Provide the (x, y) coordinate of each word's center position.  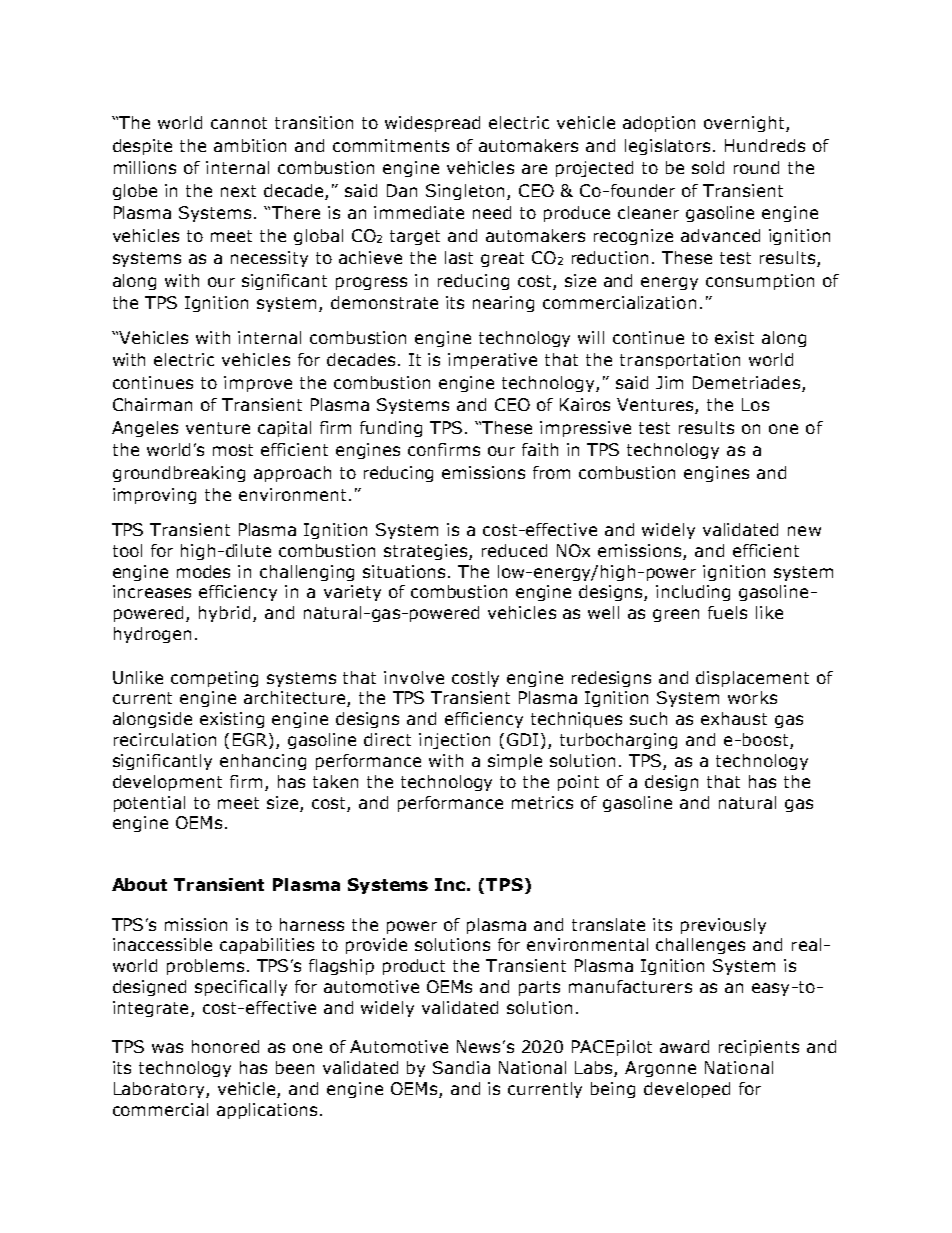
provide (376, 946)
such (648, 718)
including (693, 593)
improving (154, 496)
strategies (427, 552)
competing (214, 679)
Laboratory (160, 1090)
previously (723, 926)
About (139, 884)
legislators (667, 147)
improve (258, 384)
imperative (492, 361)
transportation (680, 361)
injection (454, 741)
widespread (432, 124)
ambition (250, 145)
